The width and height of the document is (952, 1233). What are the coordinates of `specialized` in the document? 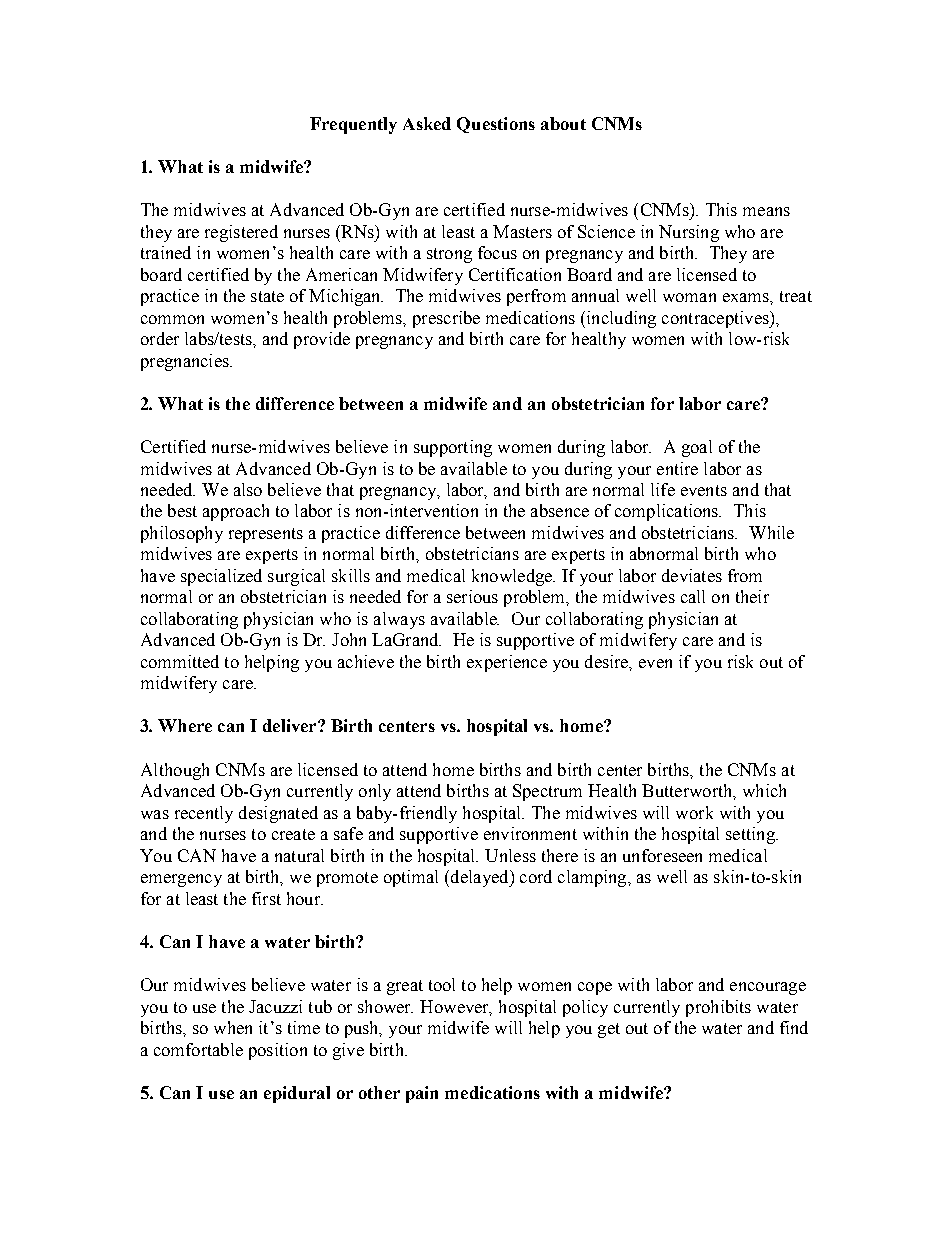 It's located at (221, 577).
